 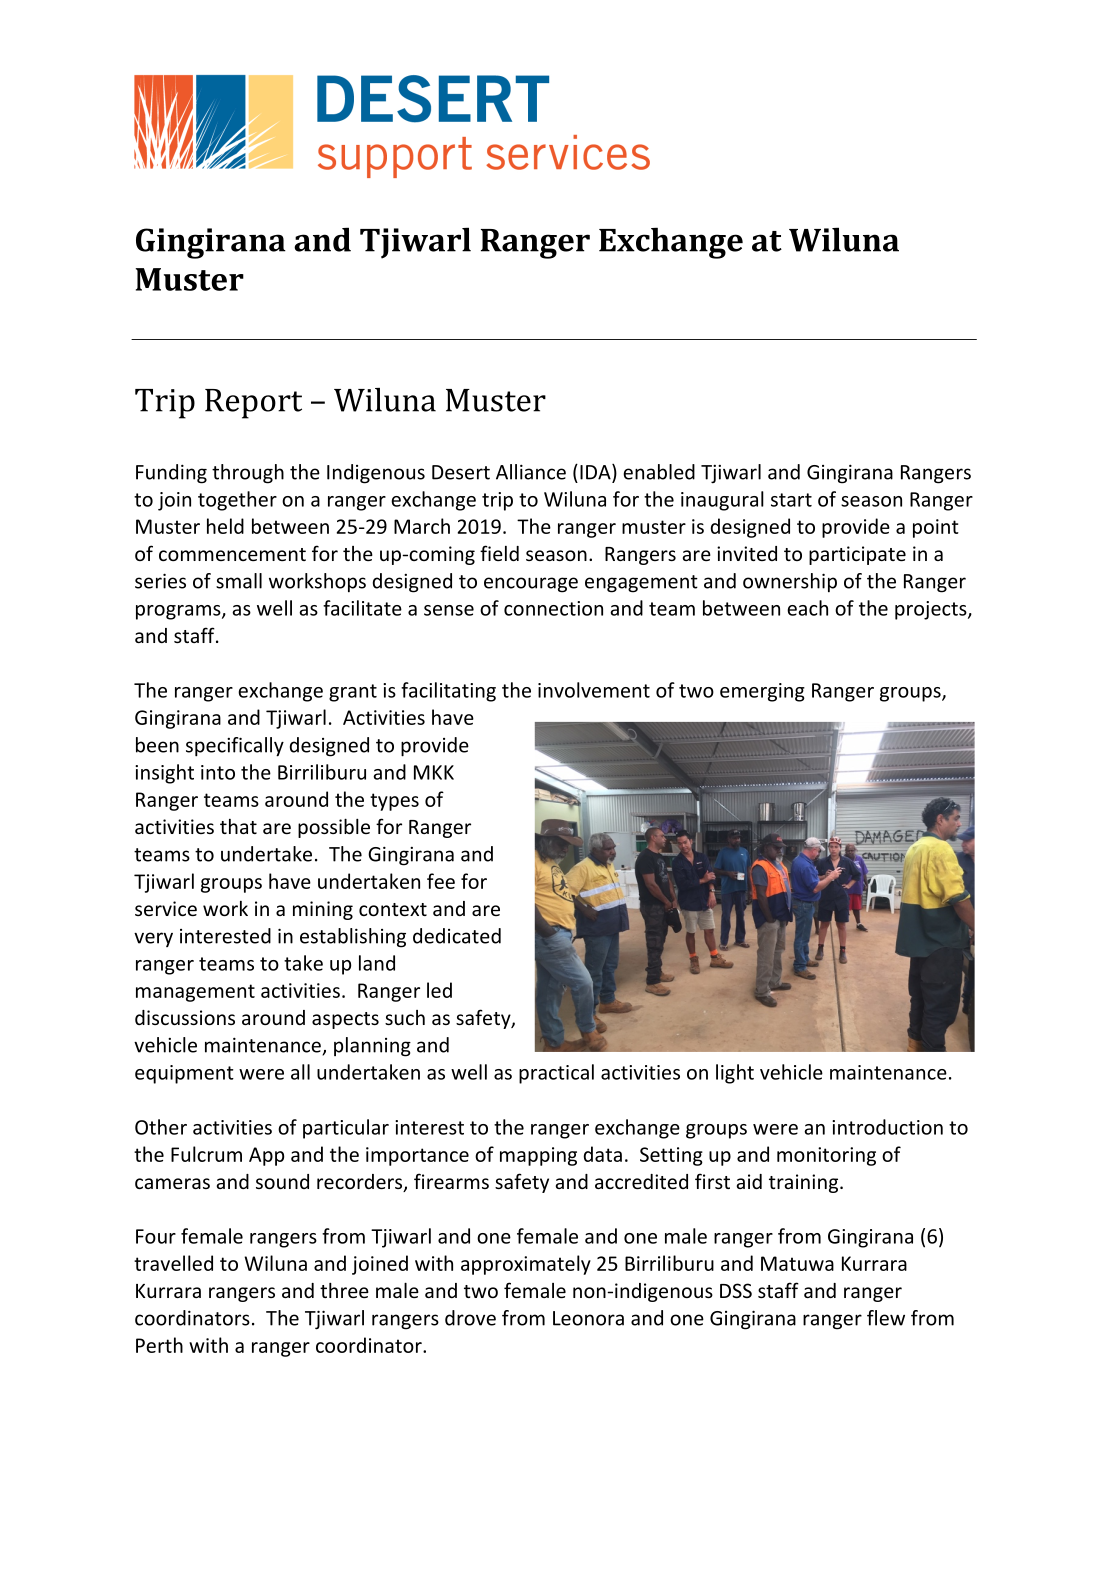 I want to click on equipment, so click(x=184, y=1074).
